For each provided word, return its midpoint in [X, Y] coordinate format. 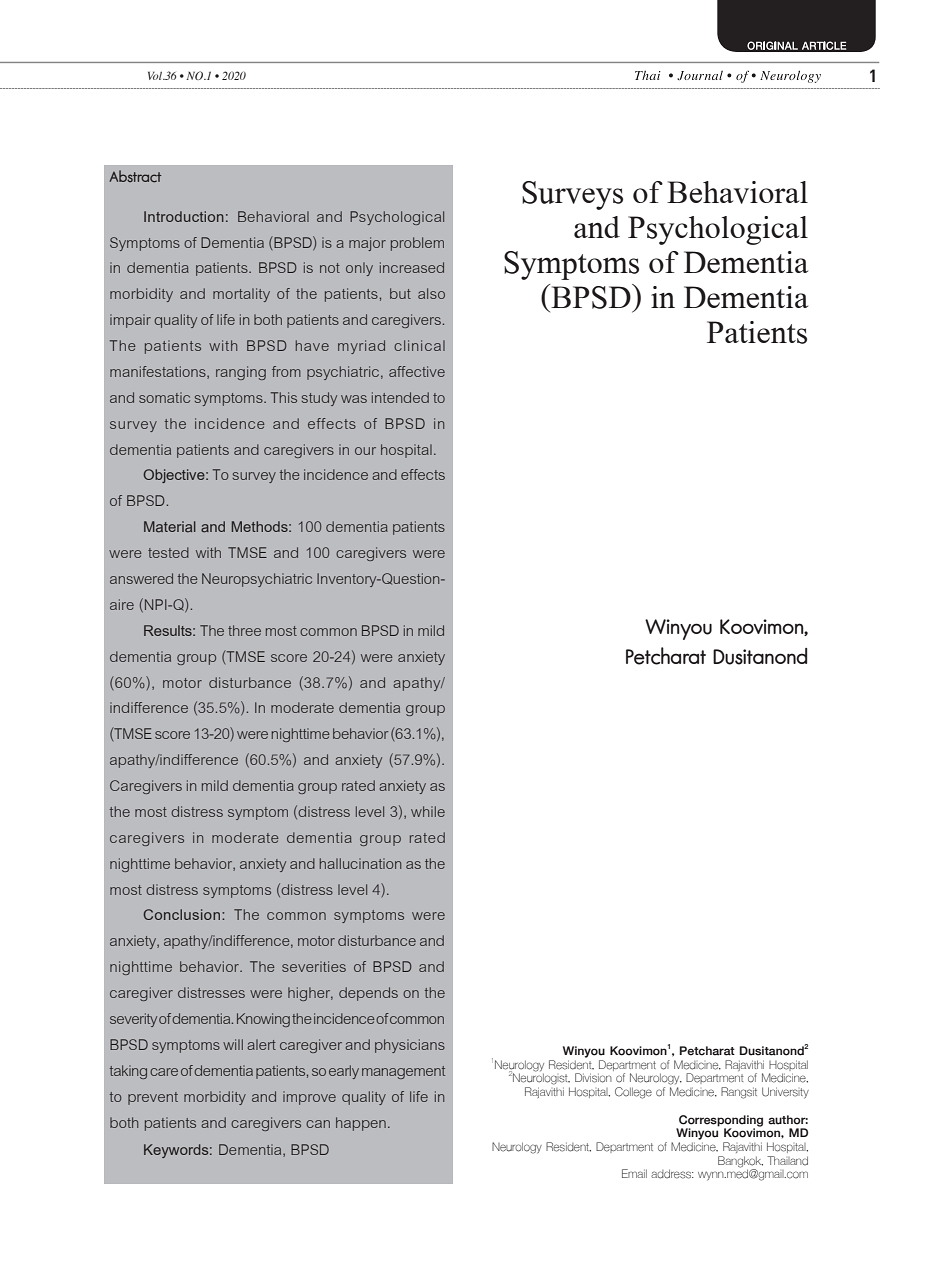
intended [400, 397]
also [431, 293]
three [244, 630]
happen [361, 1124]
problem [417, 244]
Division [593, 1078]
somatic [164, 397]
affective [417, 371]
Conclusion [181, 914]
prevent [153, 1098]
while [428, 811]
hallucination [360, 863]
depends [368, 994]
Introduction [184, 216]
